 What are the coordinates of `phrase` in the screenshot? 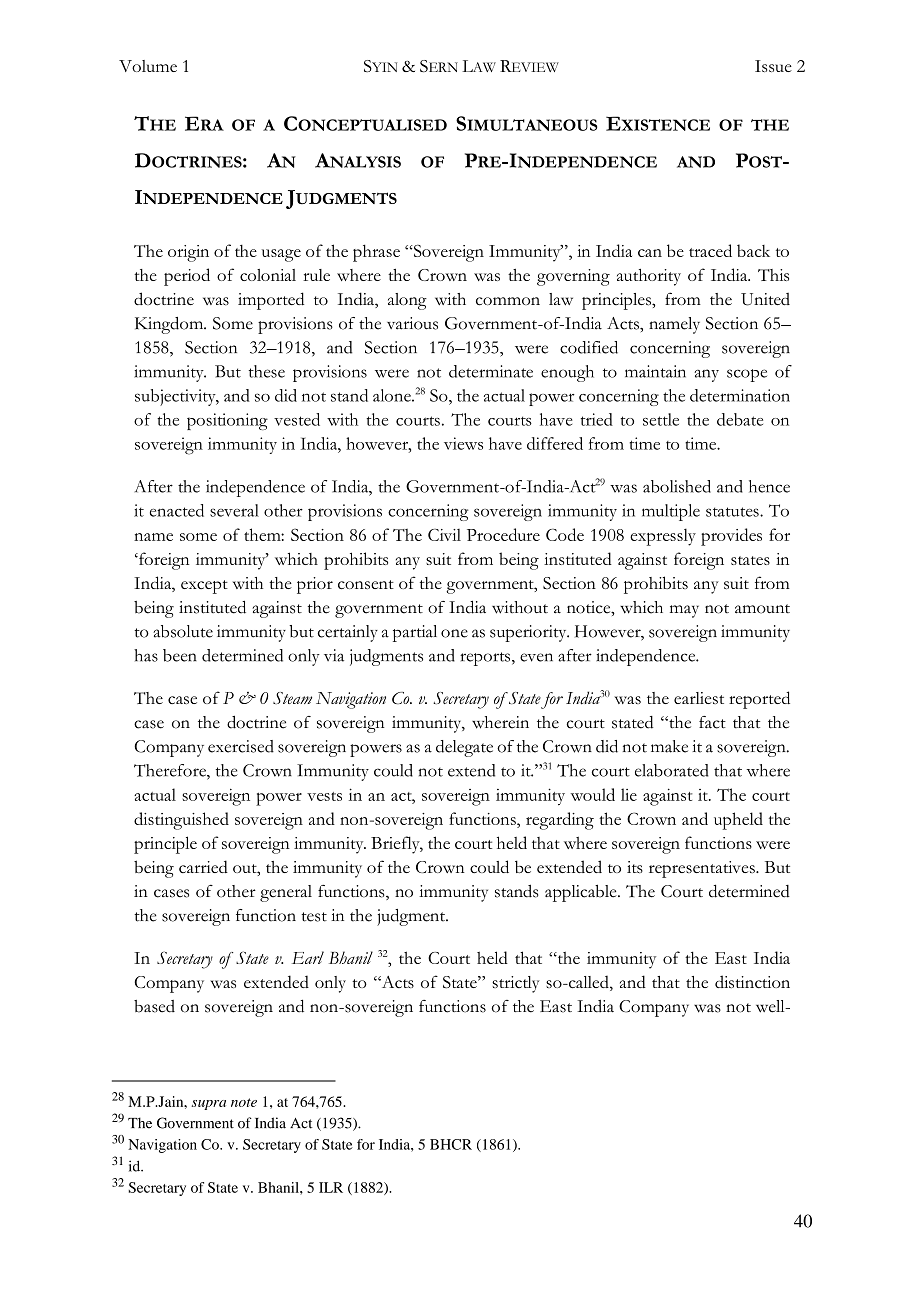 It's located at (376, 253).
